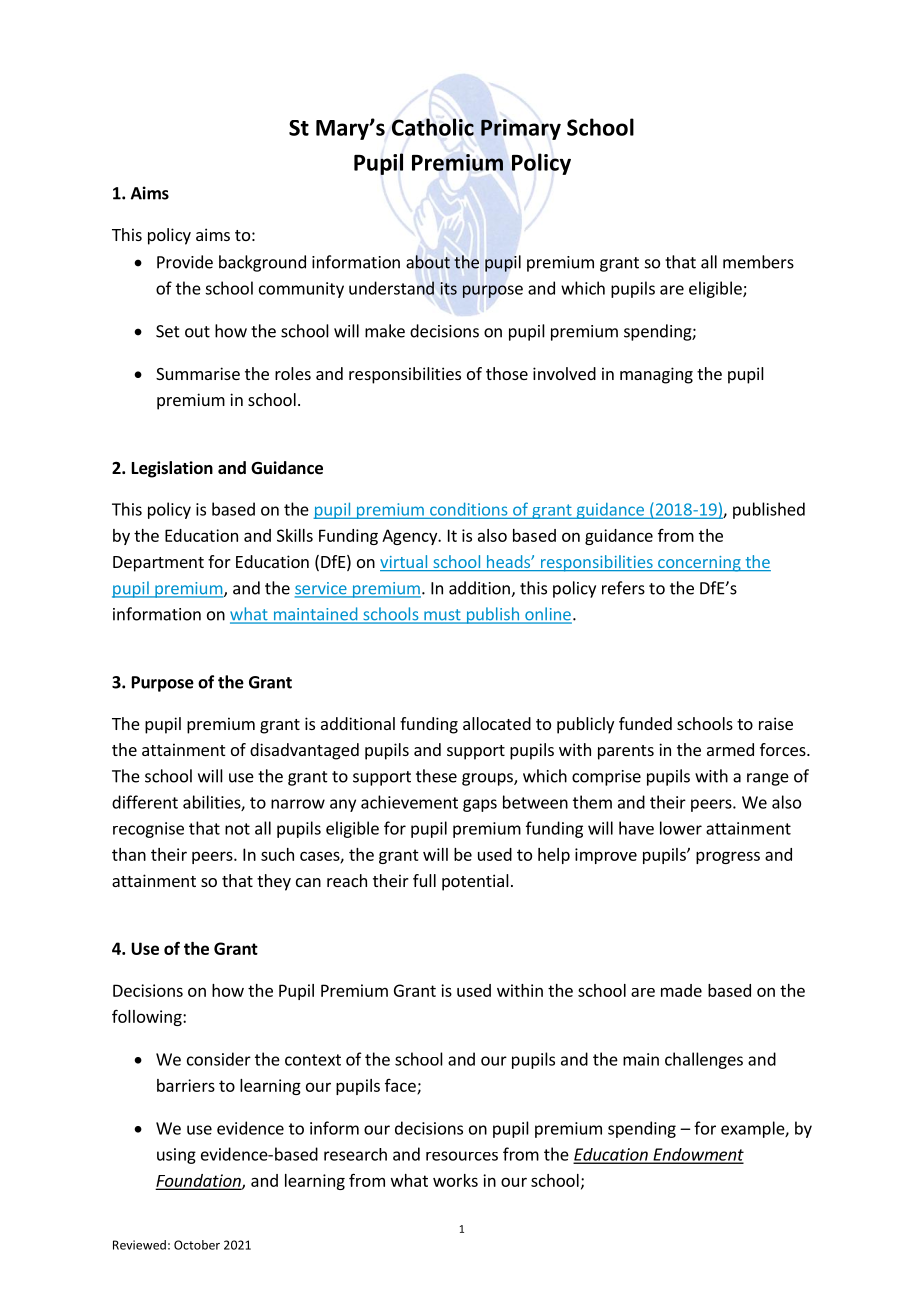 The width and height of the image is (924, 1308). I want to click on made, so click(681, 990).
